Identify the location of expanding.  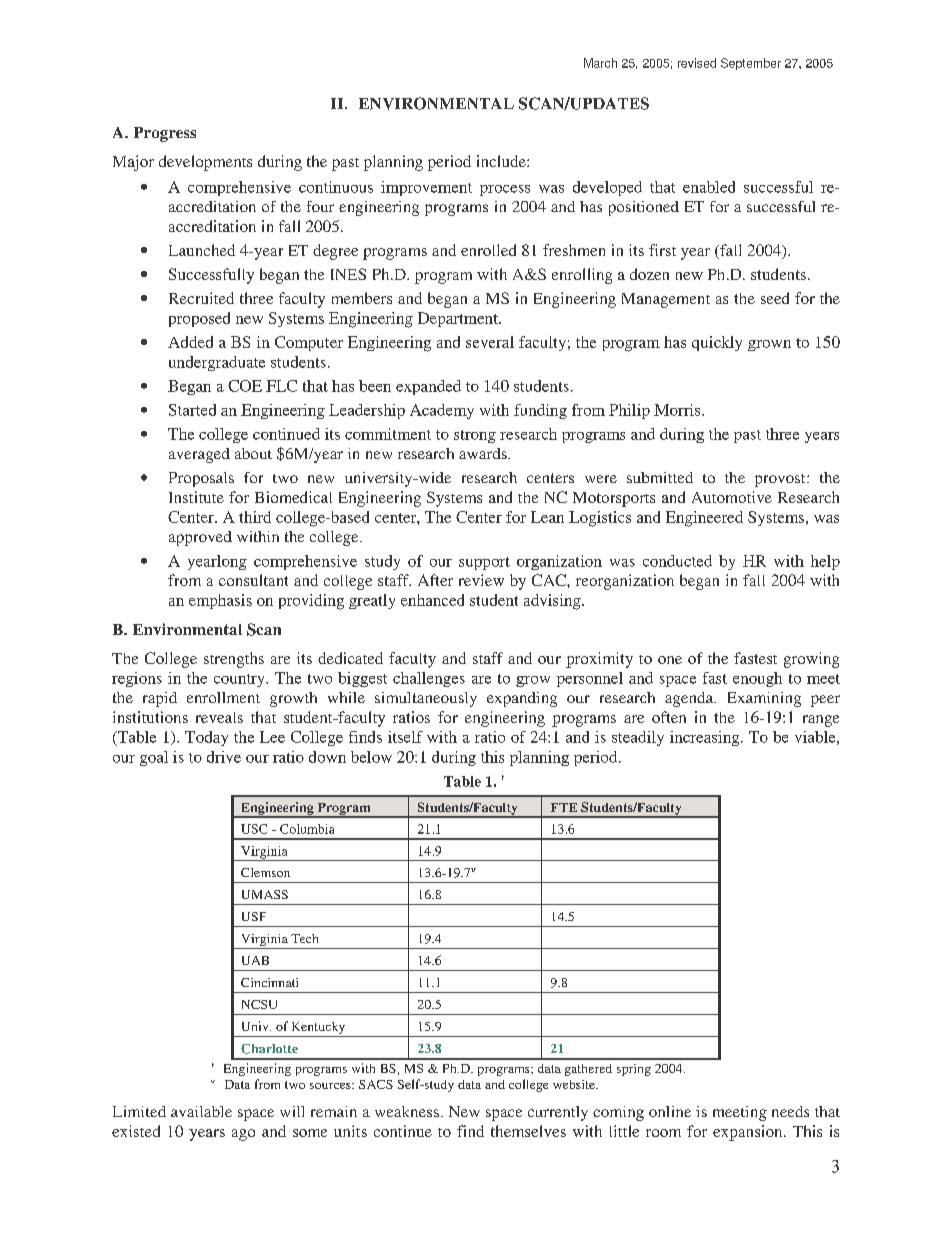
(522, 699).
